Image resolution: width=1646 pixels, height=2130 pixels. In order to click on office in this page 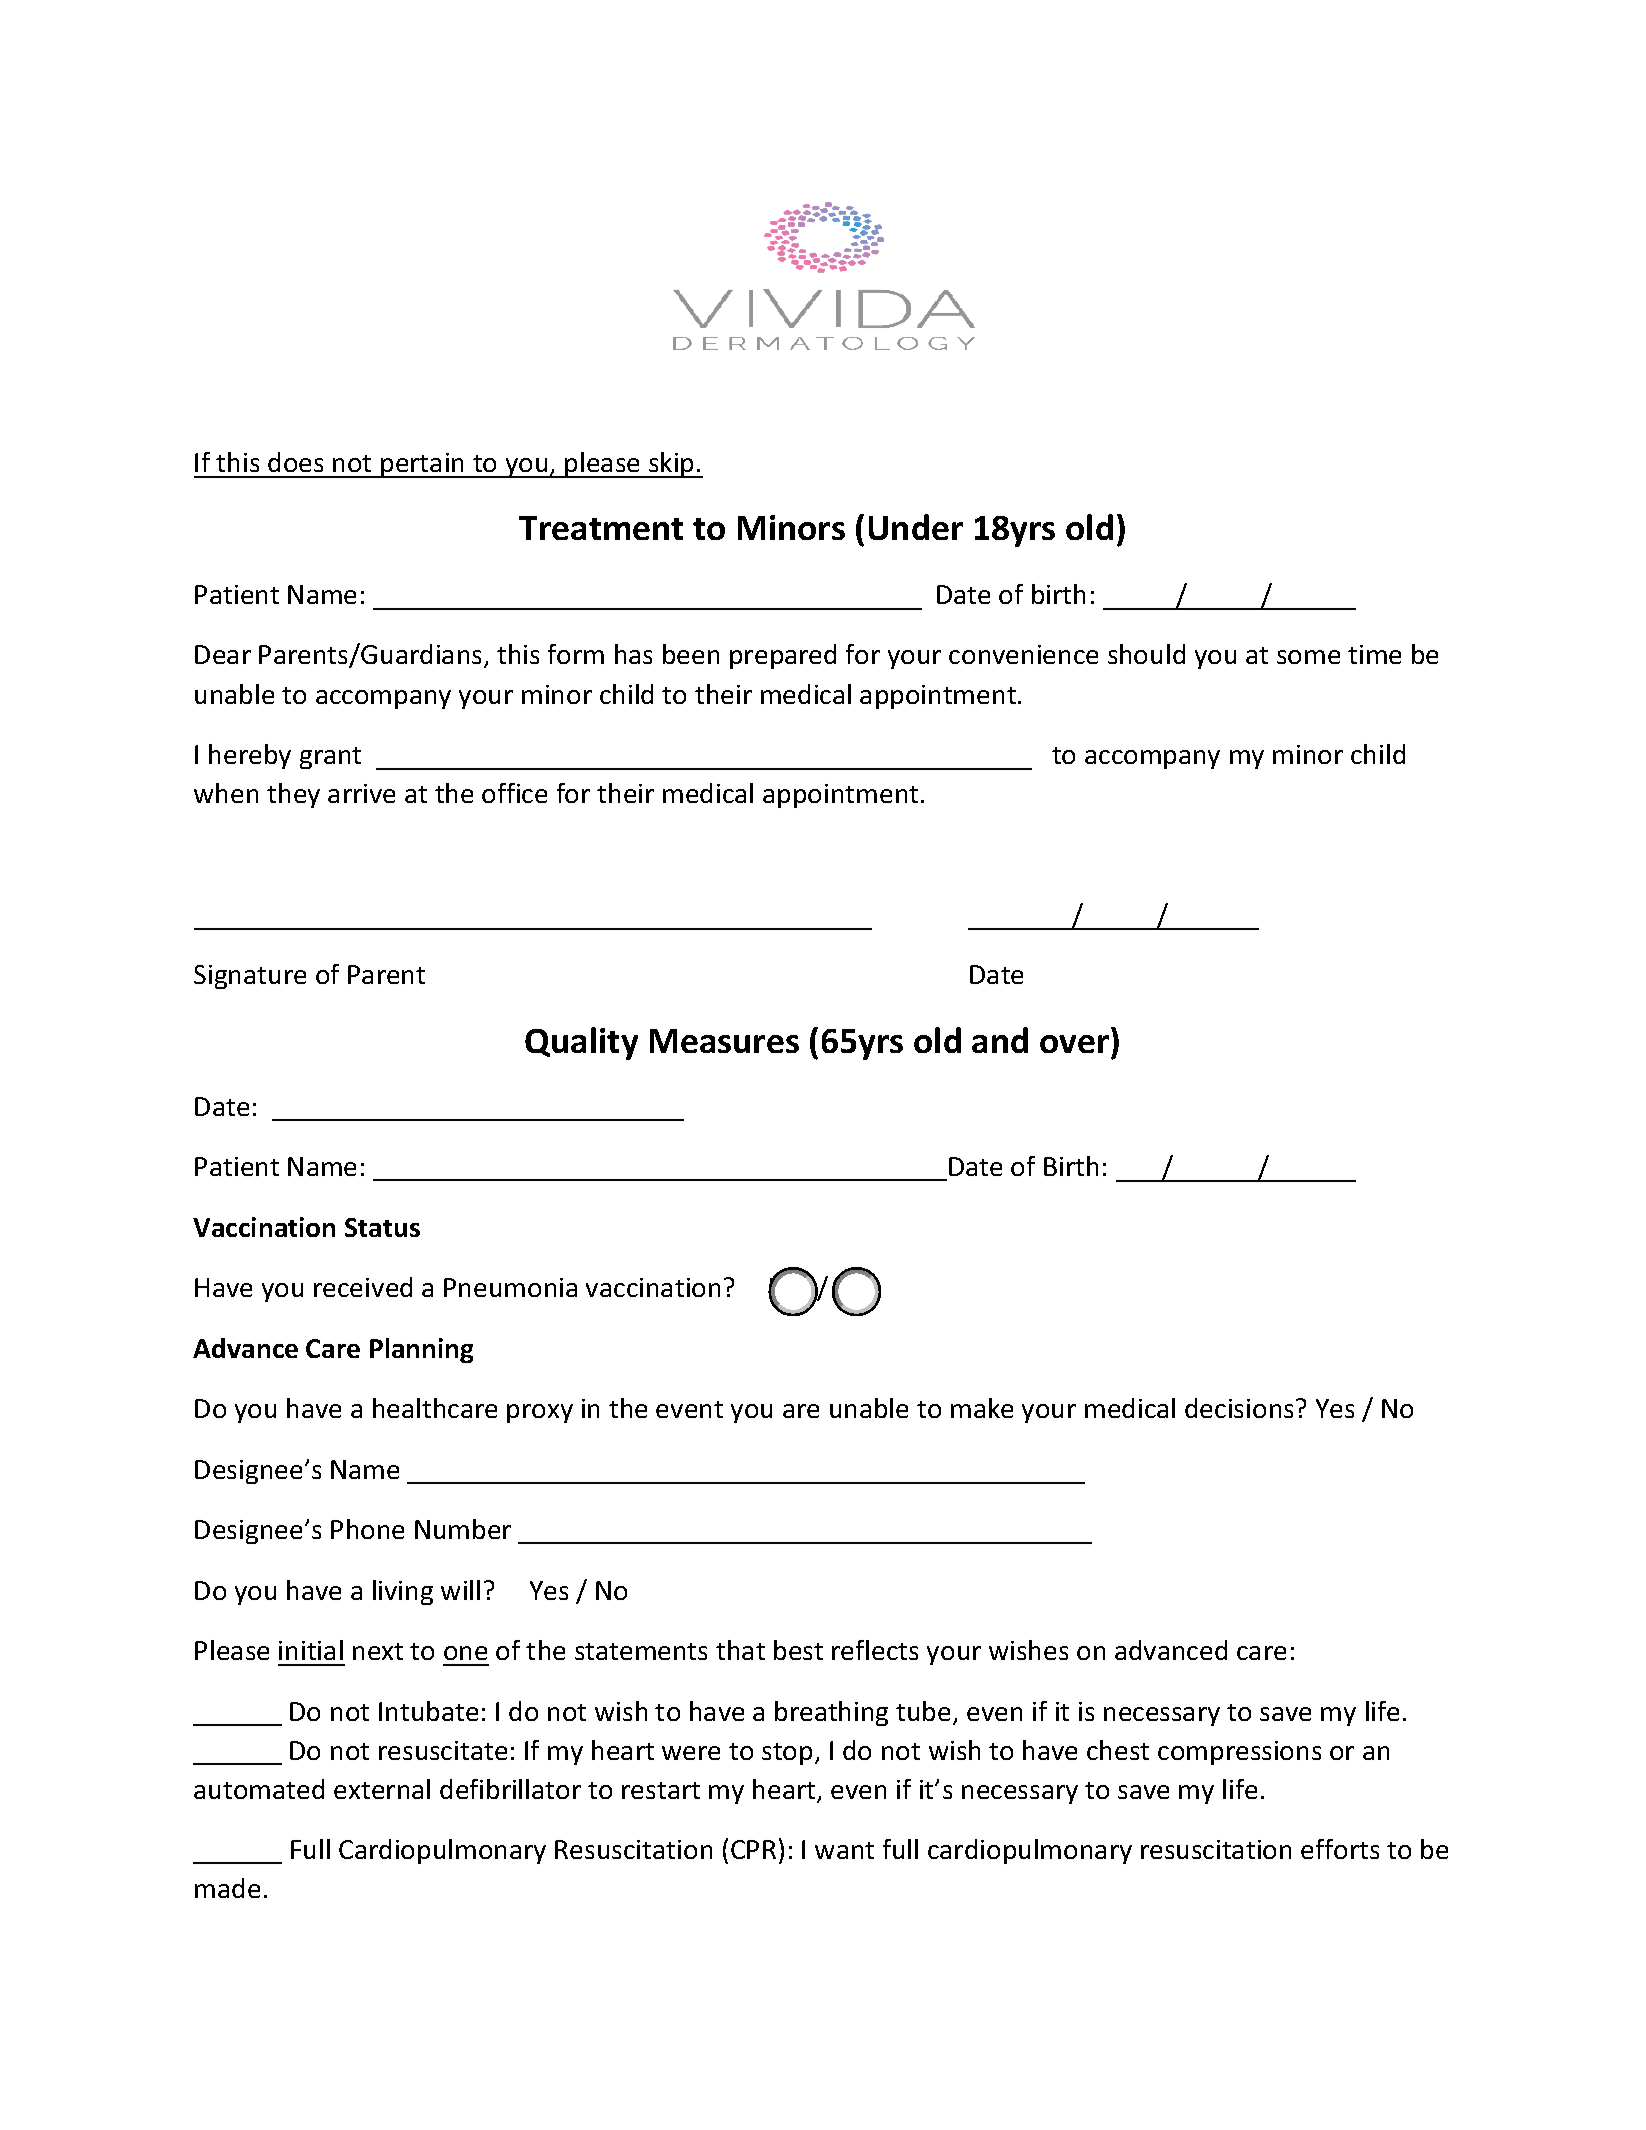, I will do `click(514, 793)`.
